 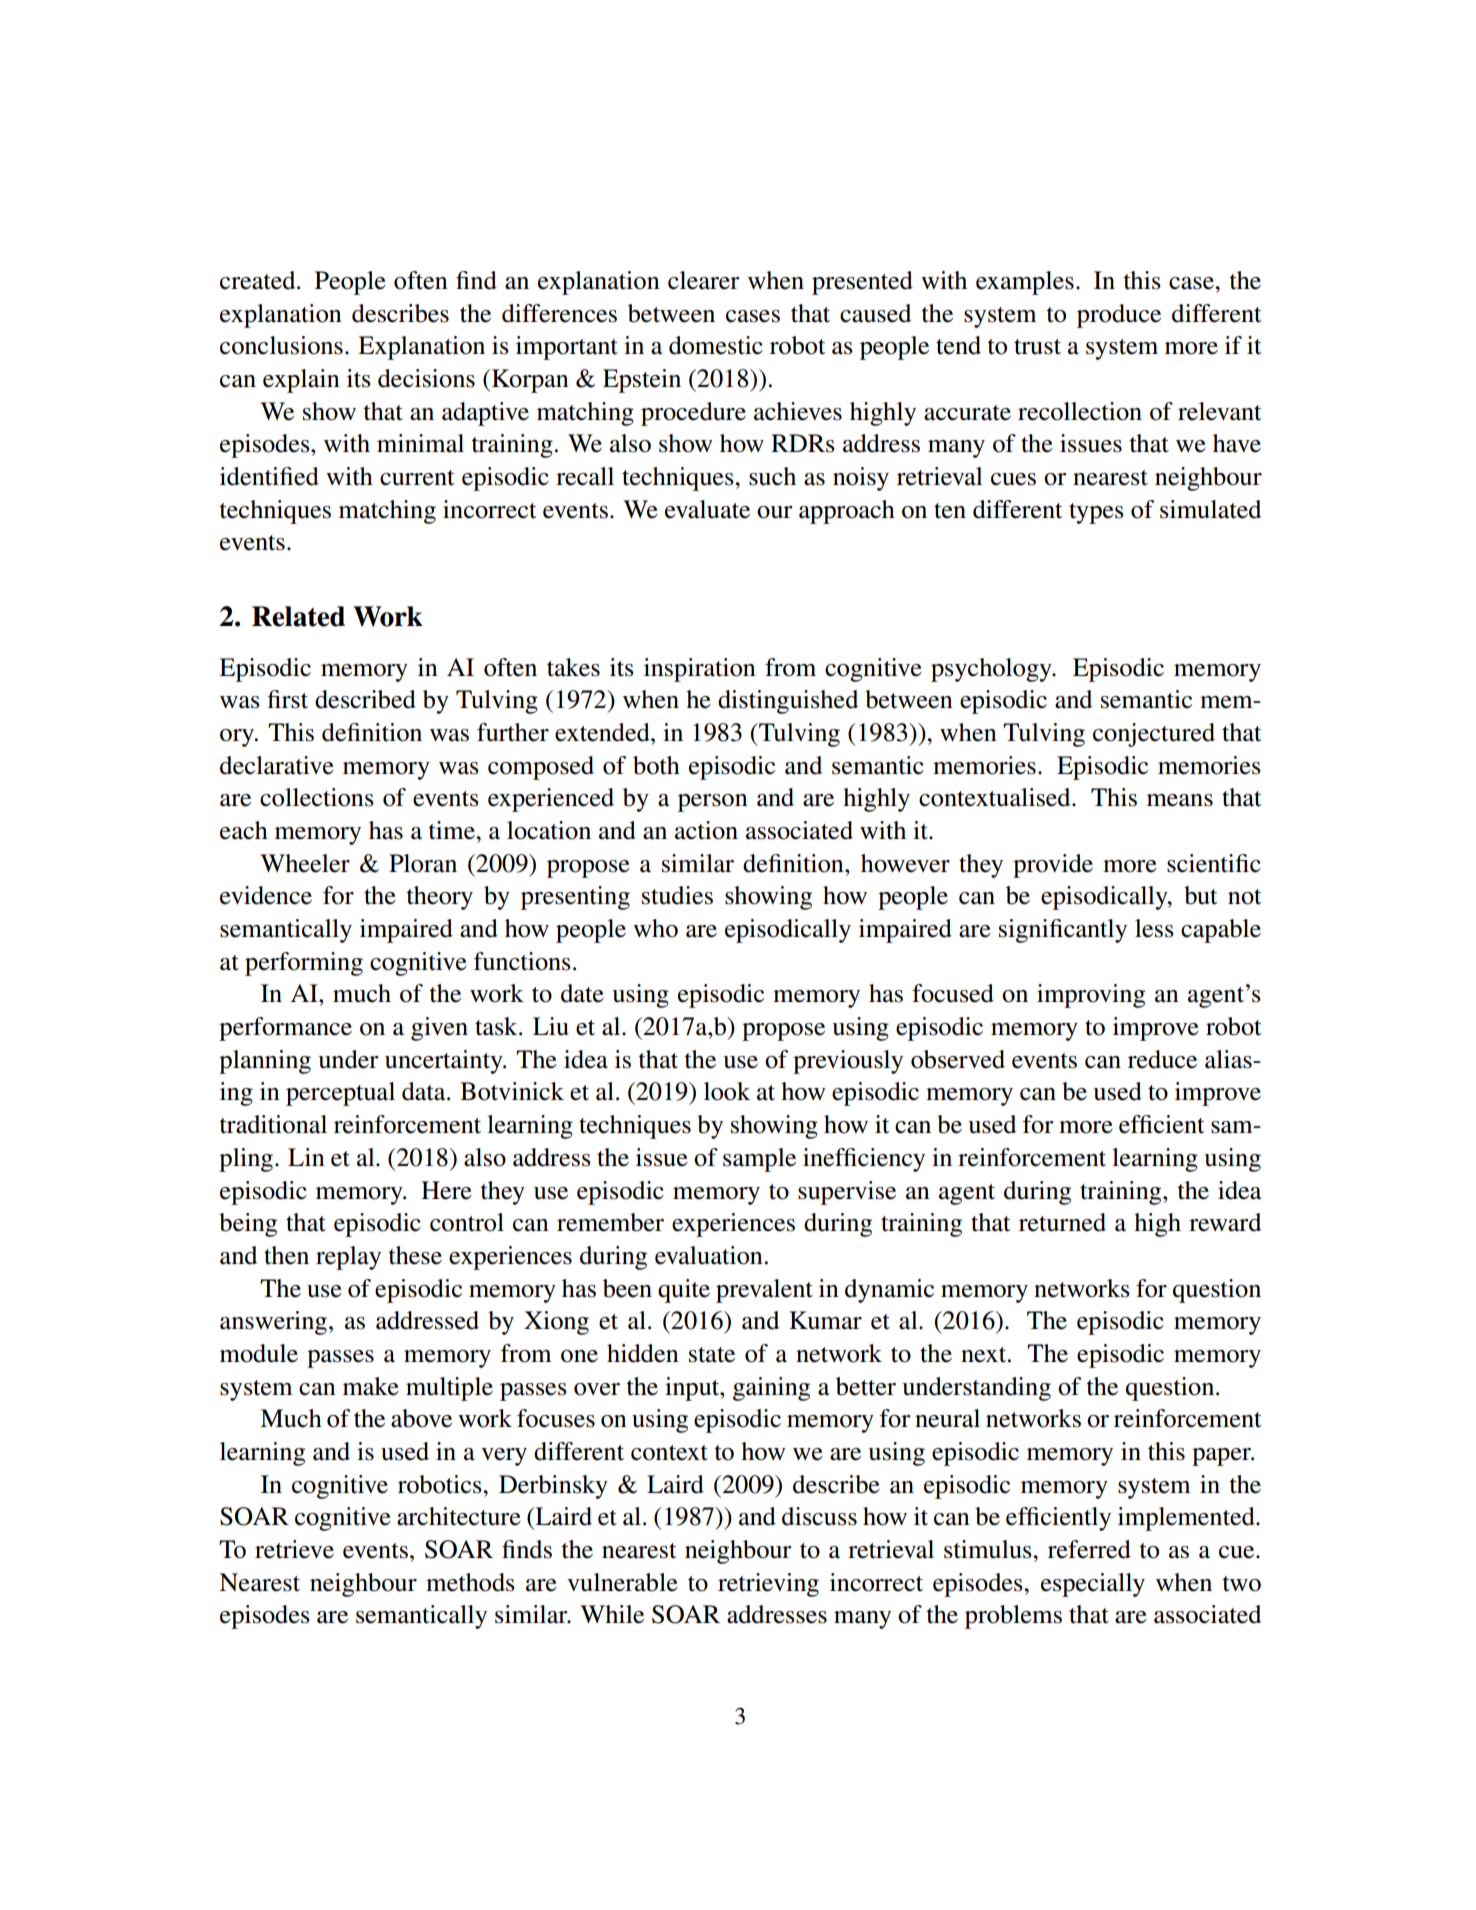 I want to click on Here, so click(x=446, y=1190).
